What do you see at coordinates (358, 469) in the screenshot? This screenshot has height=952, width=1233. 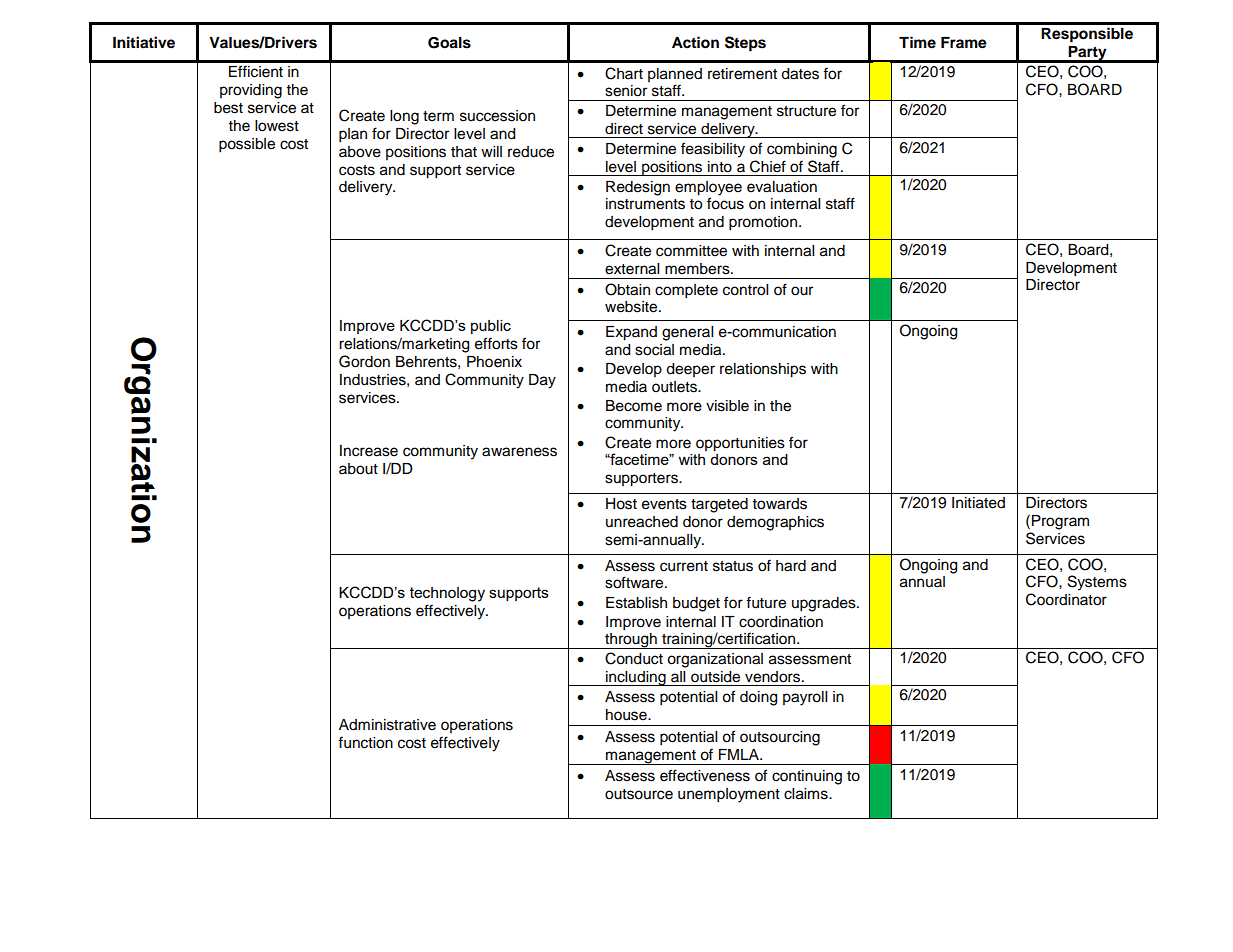 I see `about` at bounding box center [358, 469].
